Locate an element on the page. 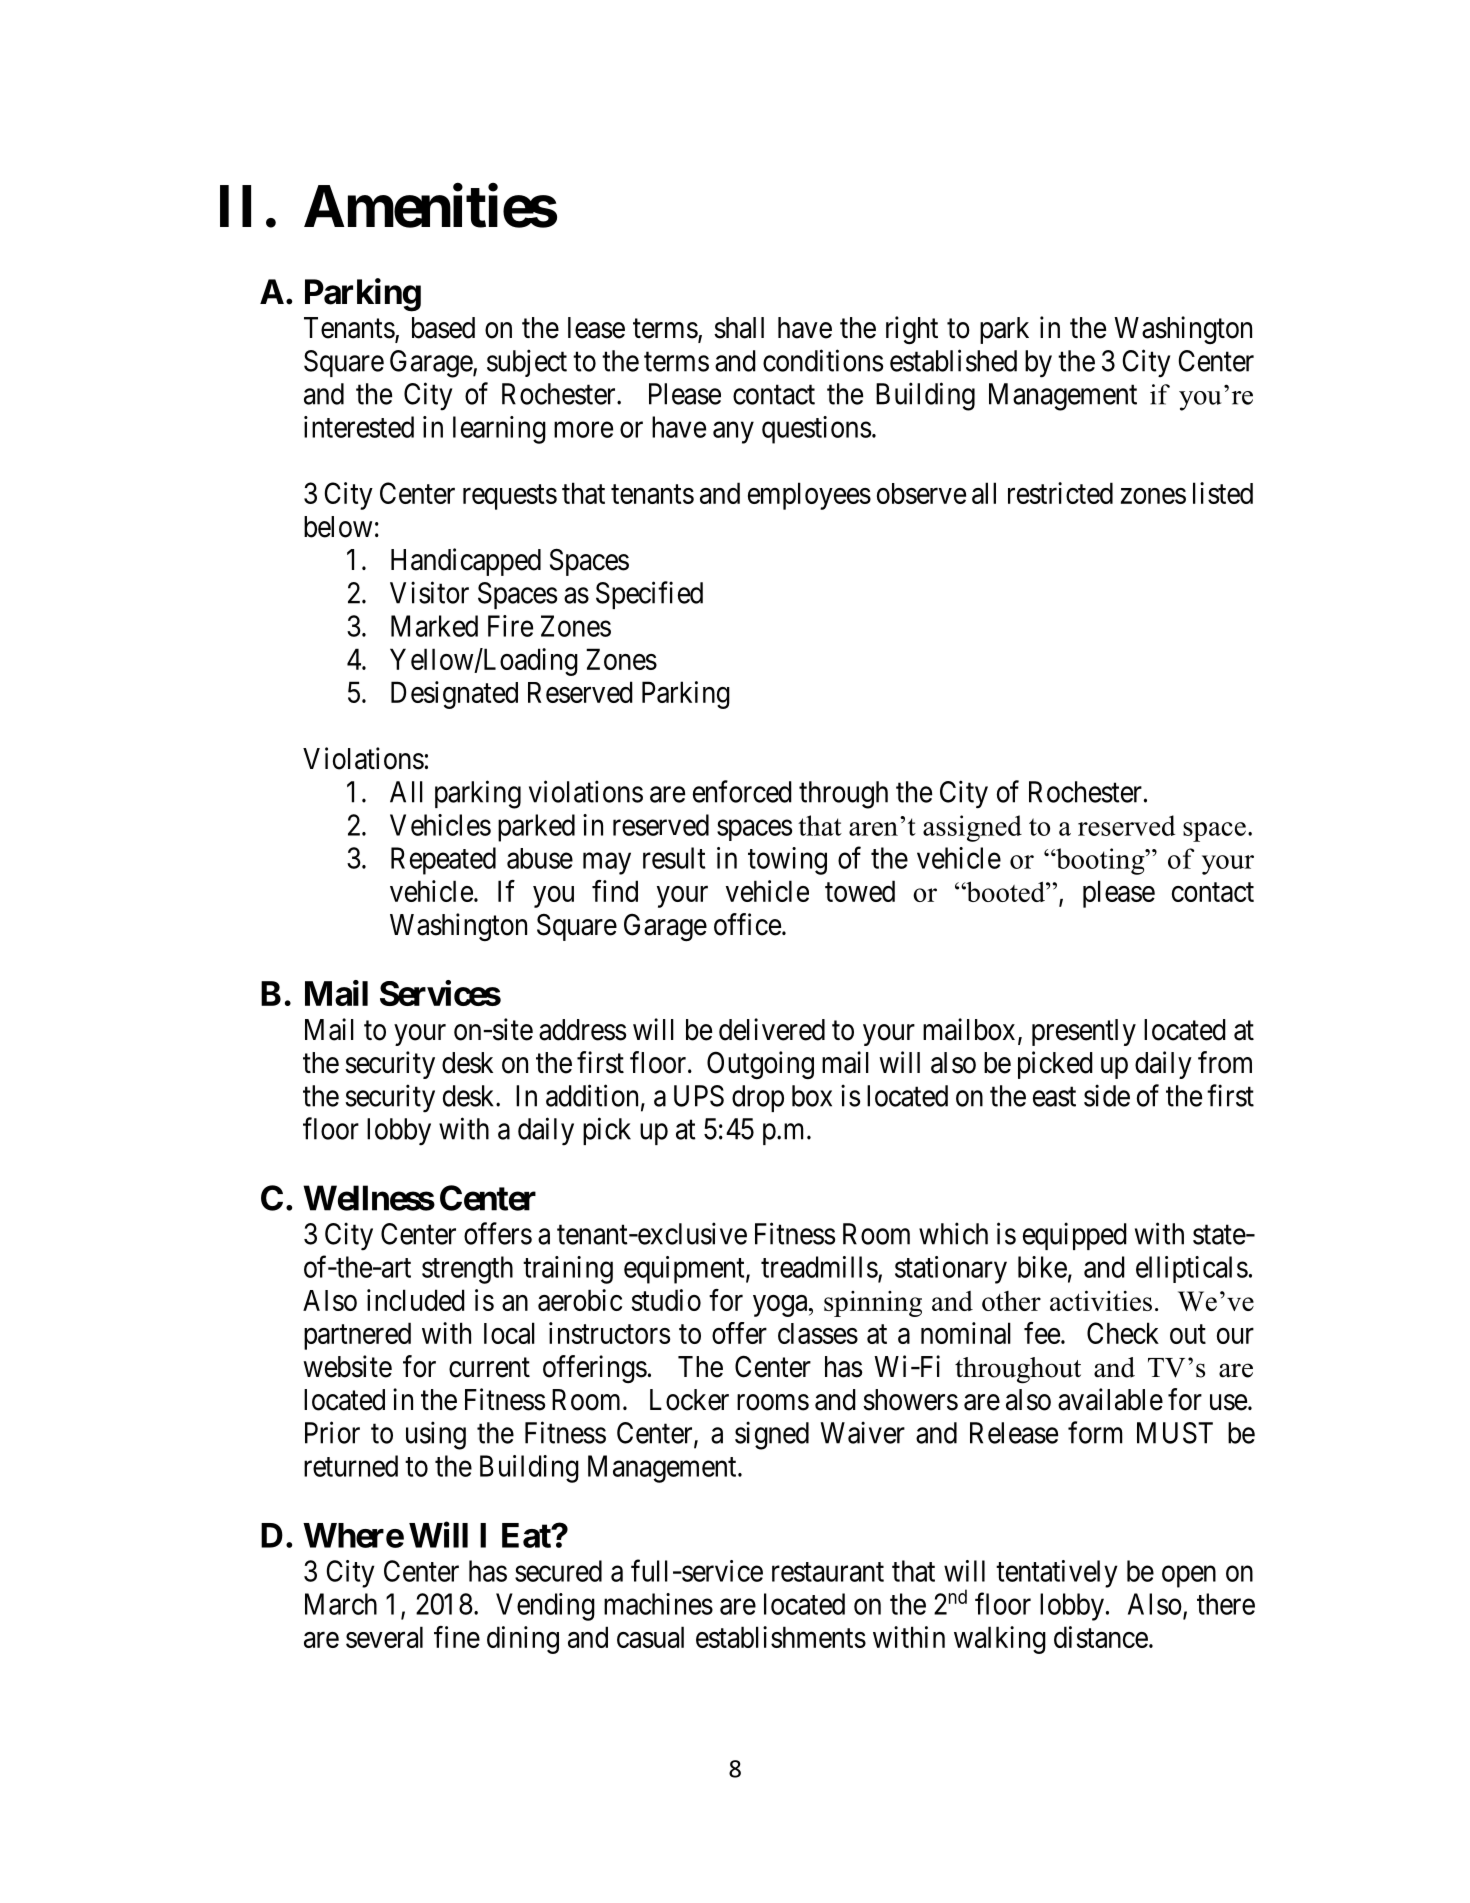 This image has height=1903, width=1470. equipped is located at coordinates (1075, 1236).
